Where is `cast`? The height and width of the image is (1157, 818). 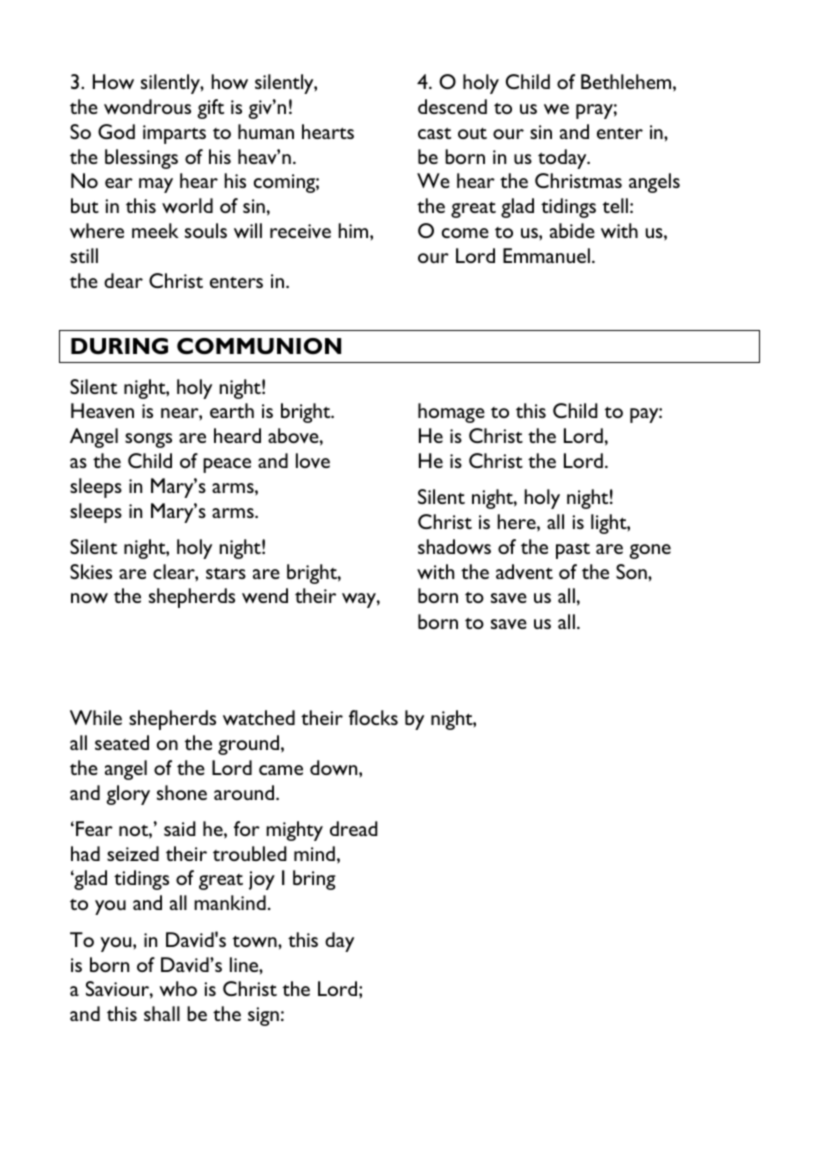 cast is located at coordinates (434, 133).
